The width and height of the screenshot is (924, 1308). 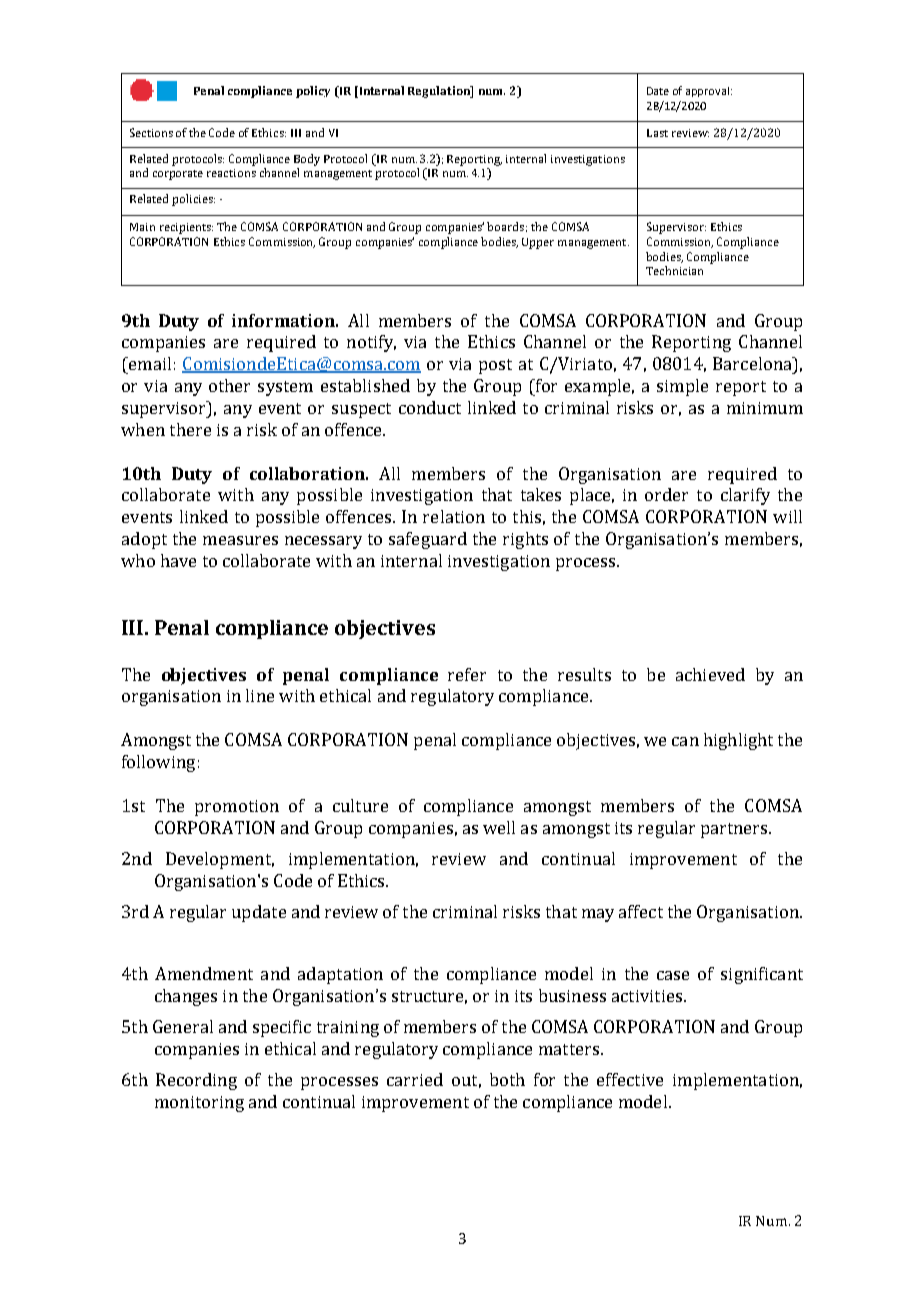 What do you see at coordinates (709, 92) in the screenshot?
I see `approval` at bounding box center [709, 92].
